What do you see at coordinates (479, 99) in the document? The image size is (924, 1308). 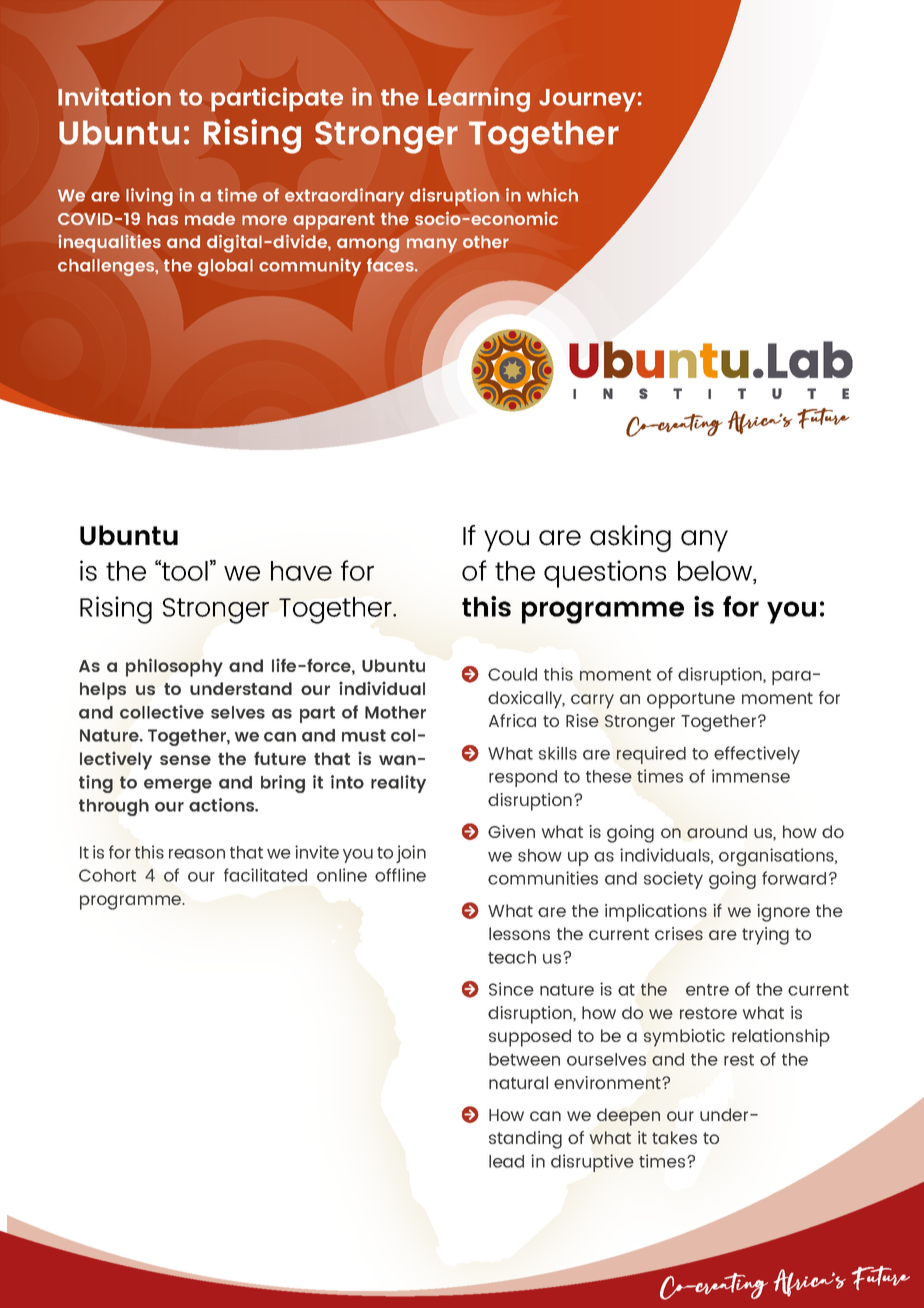 I see `Learning` at bounding box center [479, 99].
